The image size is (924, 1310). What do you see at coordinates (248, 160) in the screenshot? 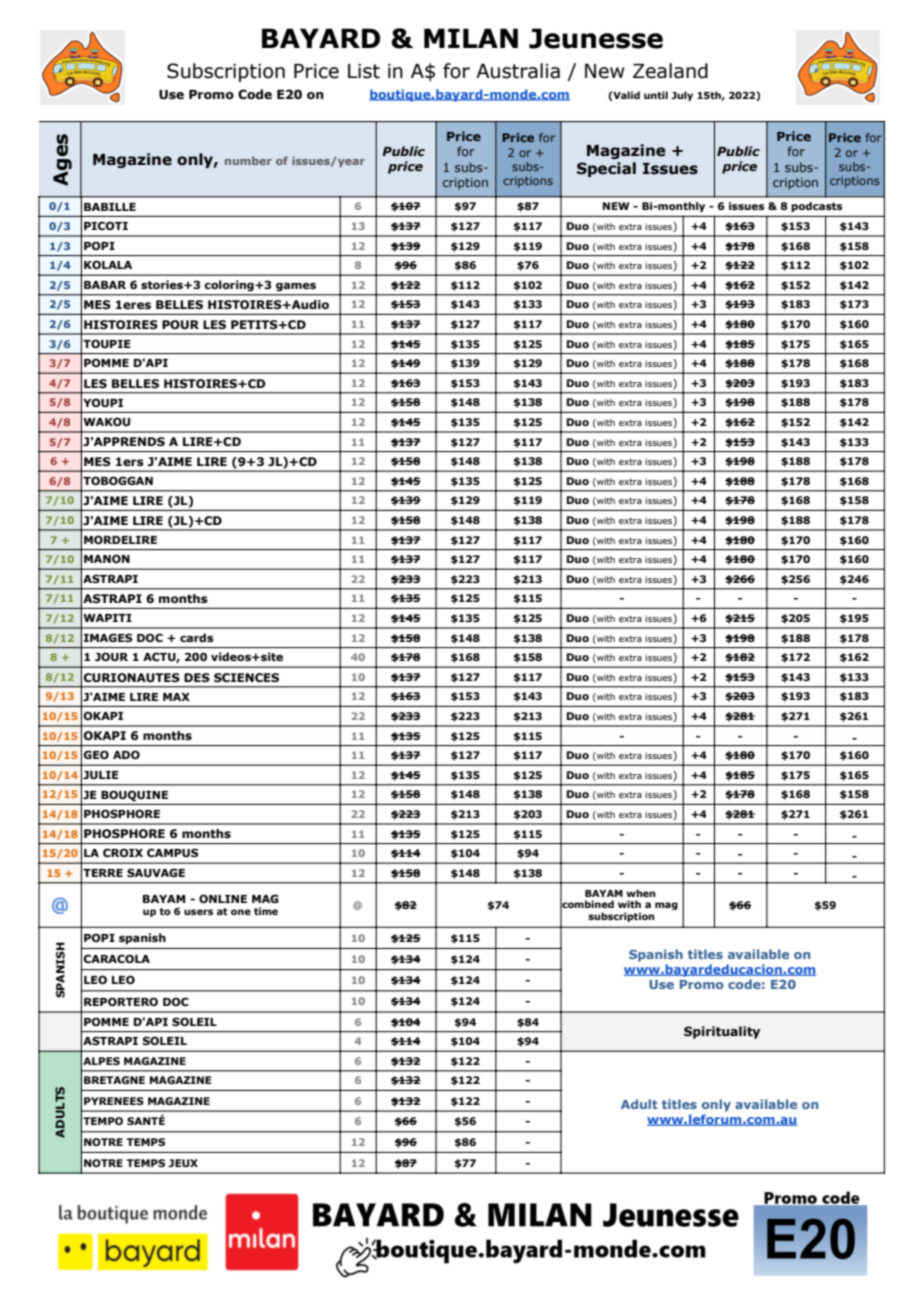
I see `number` at bounding box center [248, 160].
